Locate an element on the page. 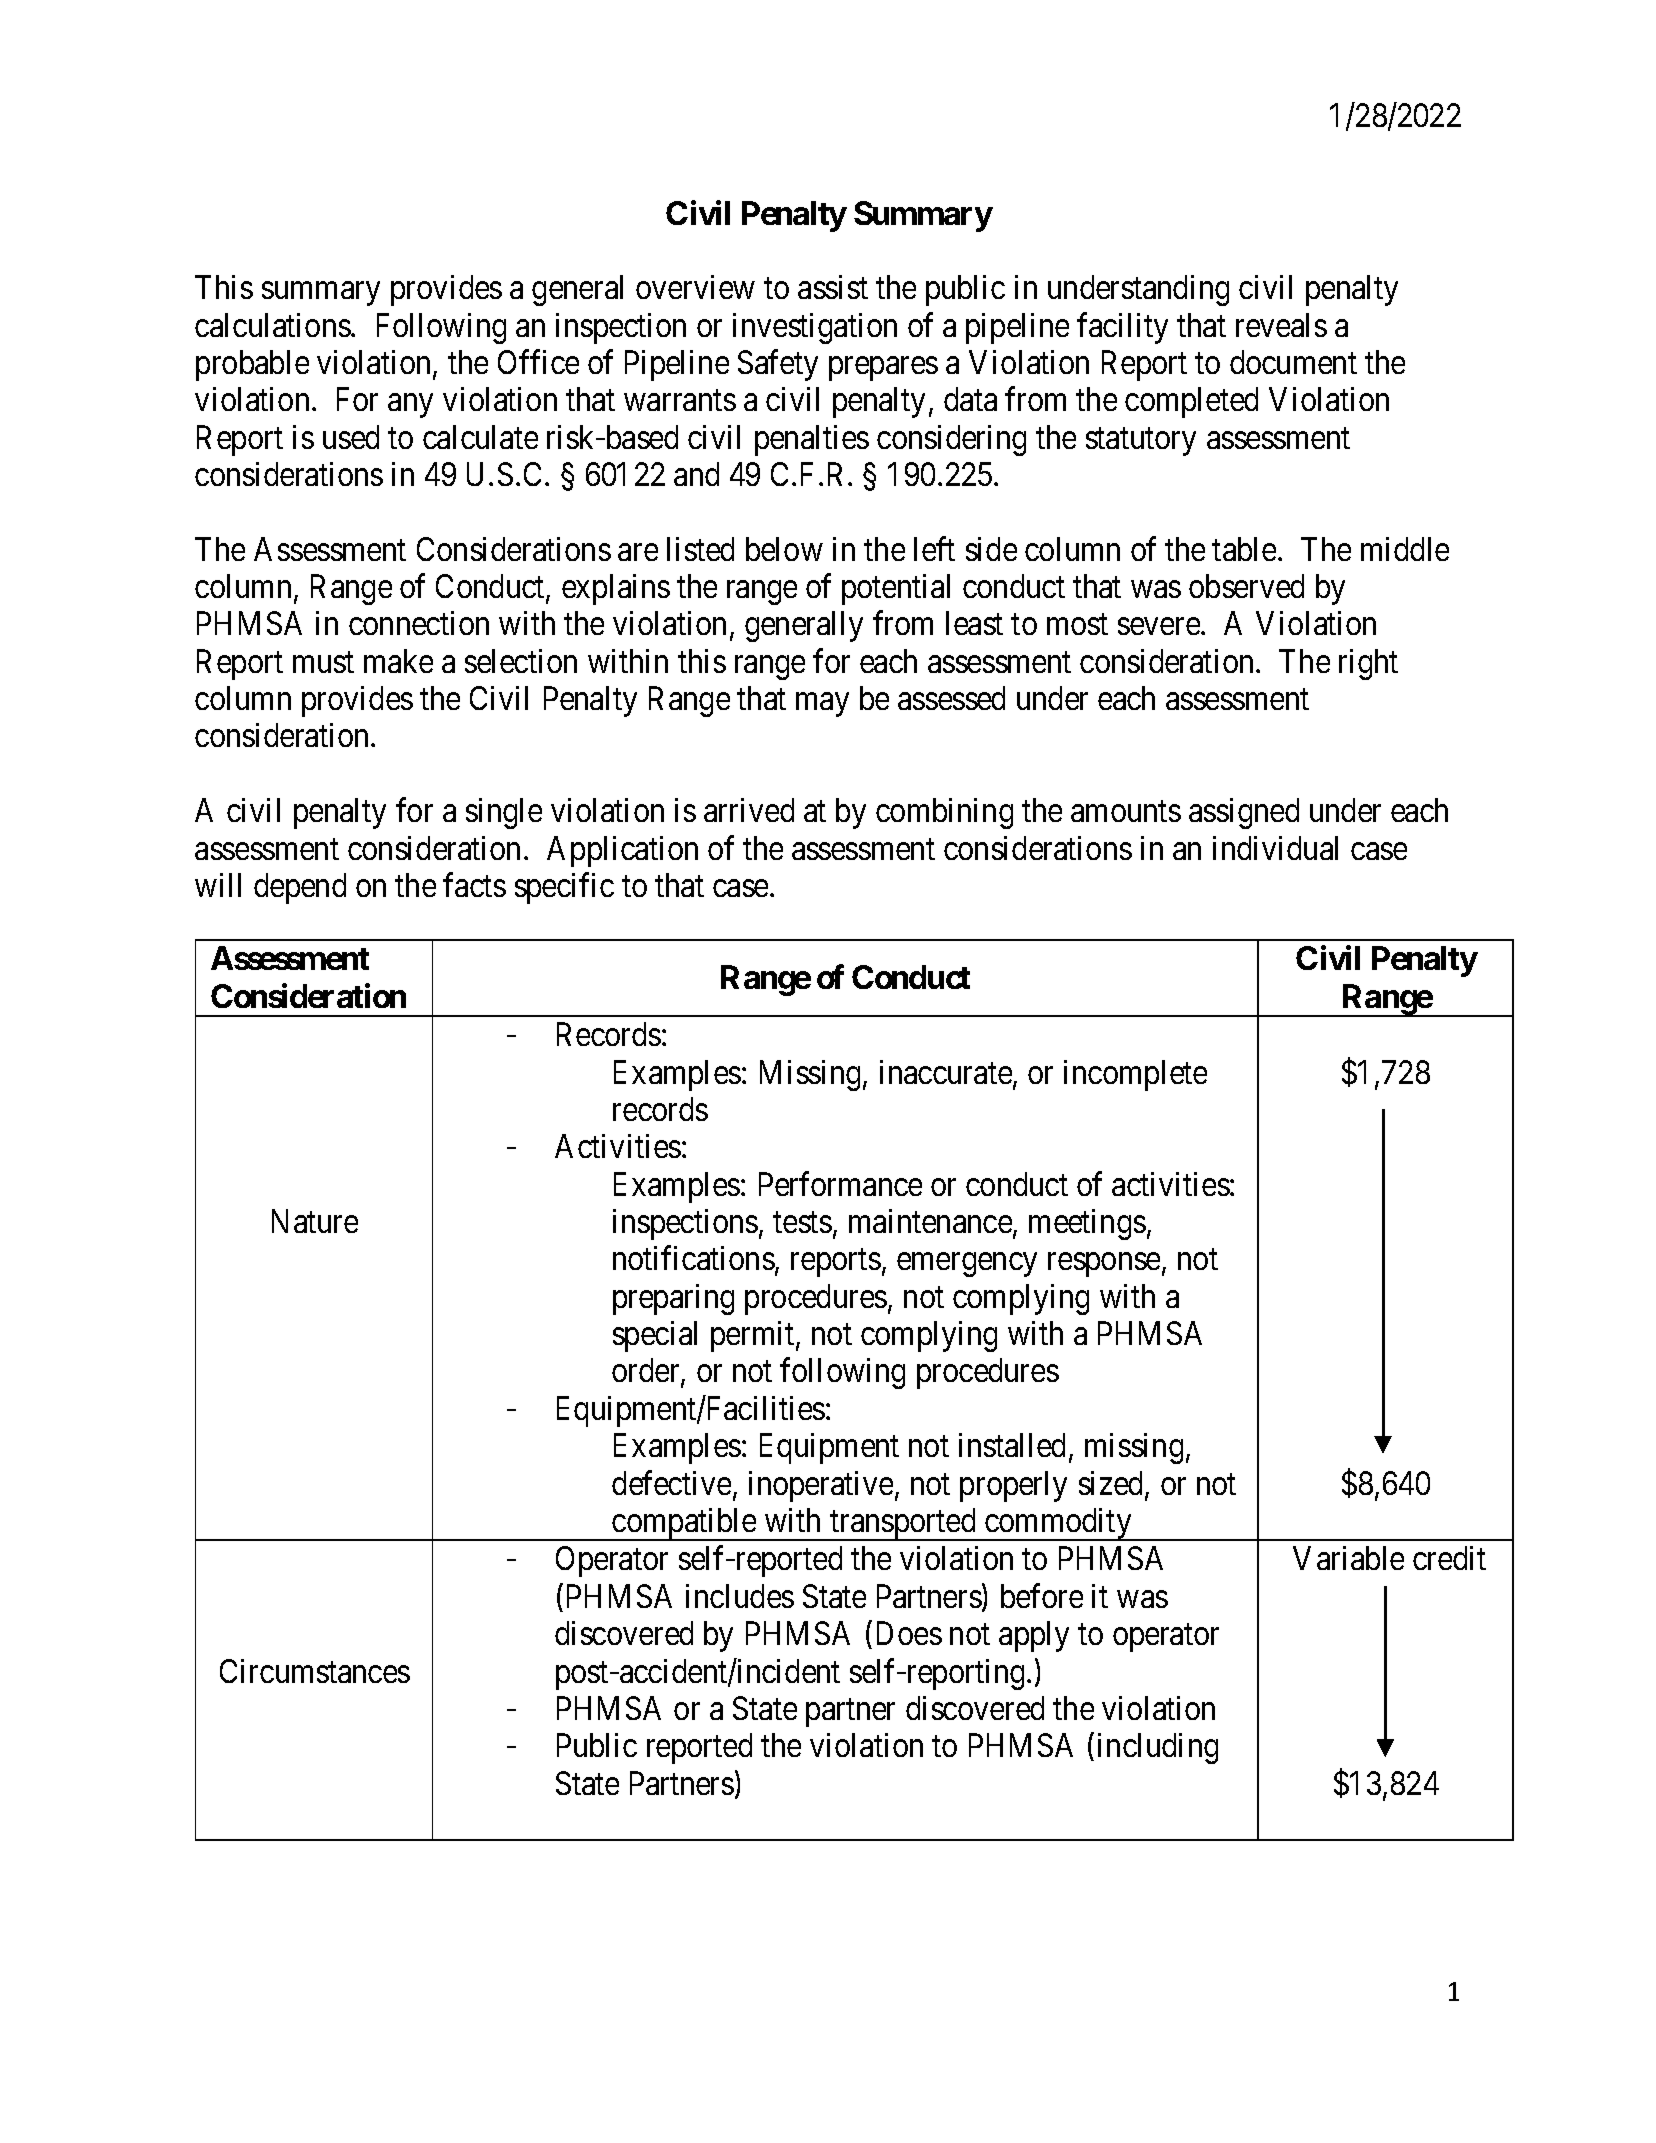 This document has height=2143, width=1656. incomplete is located at coordinates (1135, 1075).
